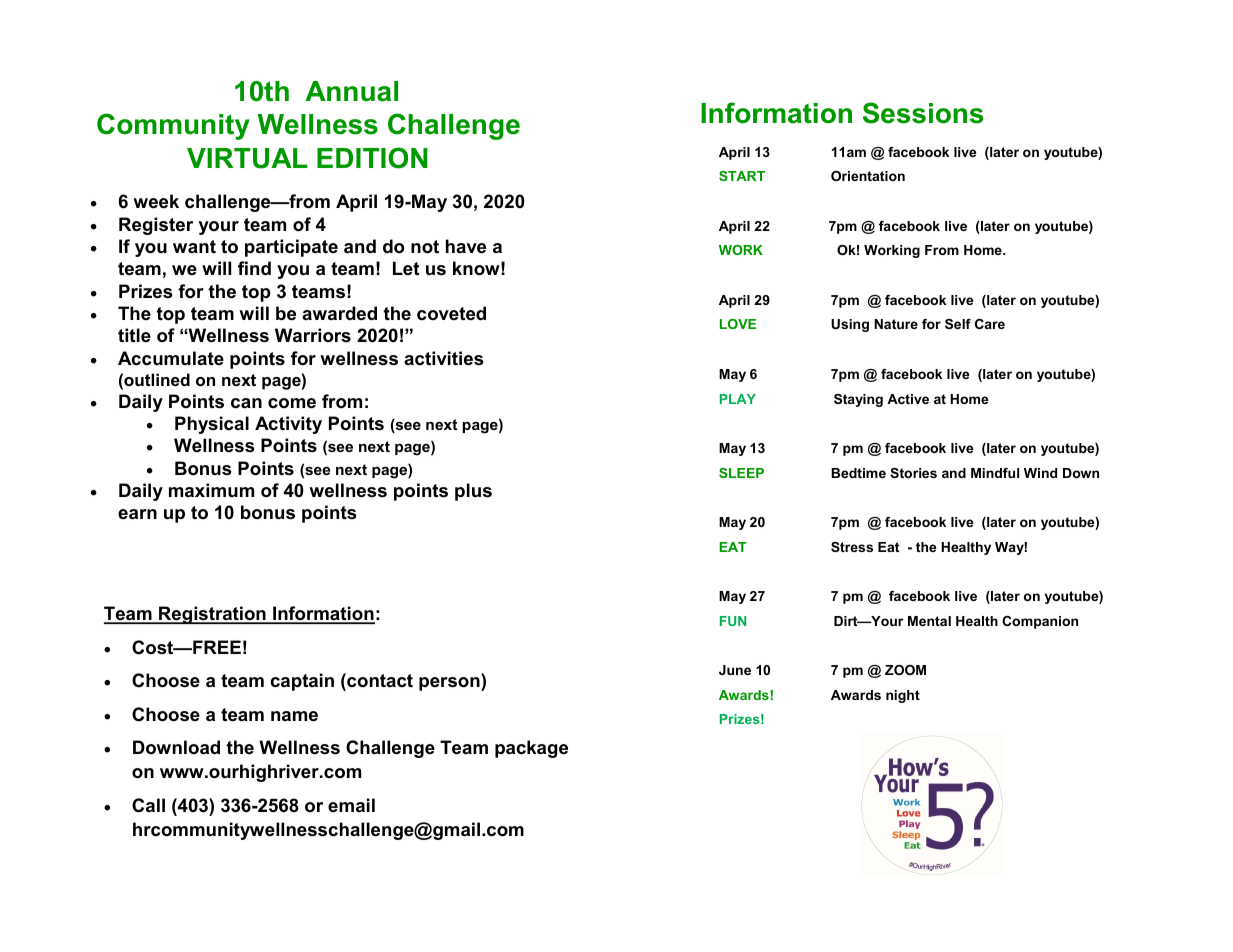  Describe the element at coordinates (742, 176) in the screenshot. I see `START` at that location.
